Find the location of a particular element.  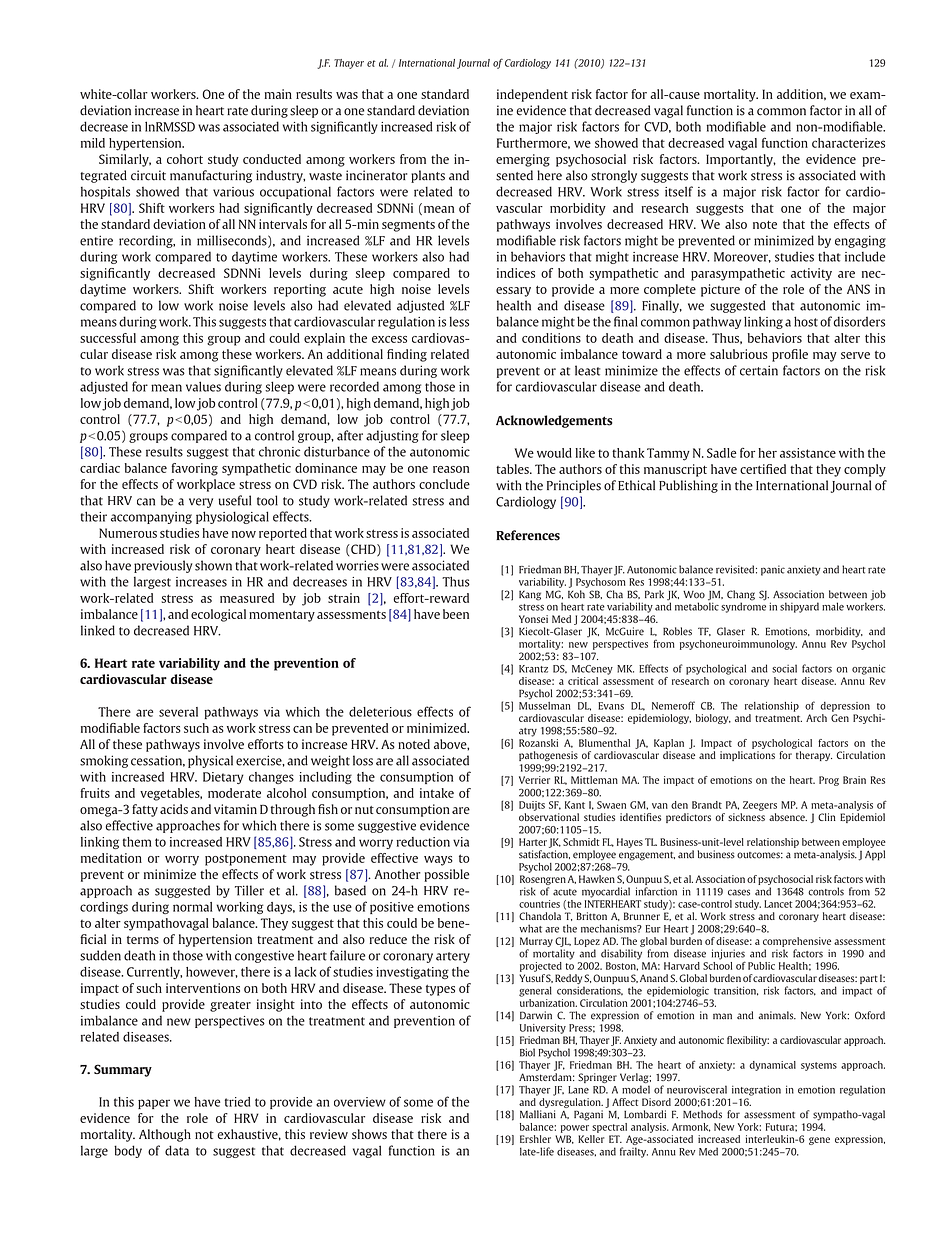

characterizes is located at coordinates (848, 143).
